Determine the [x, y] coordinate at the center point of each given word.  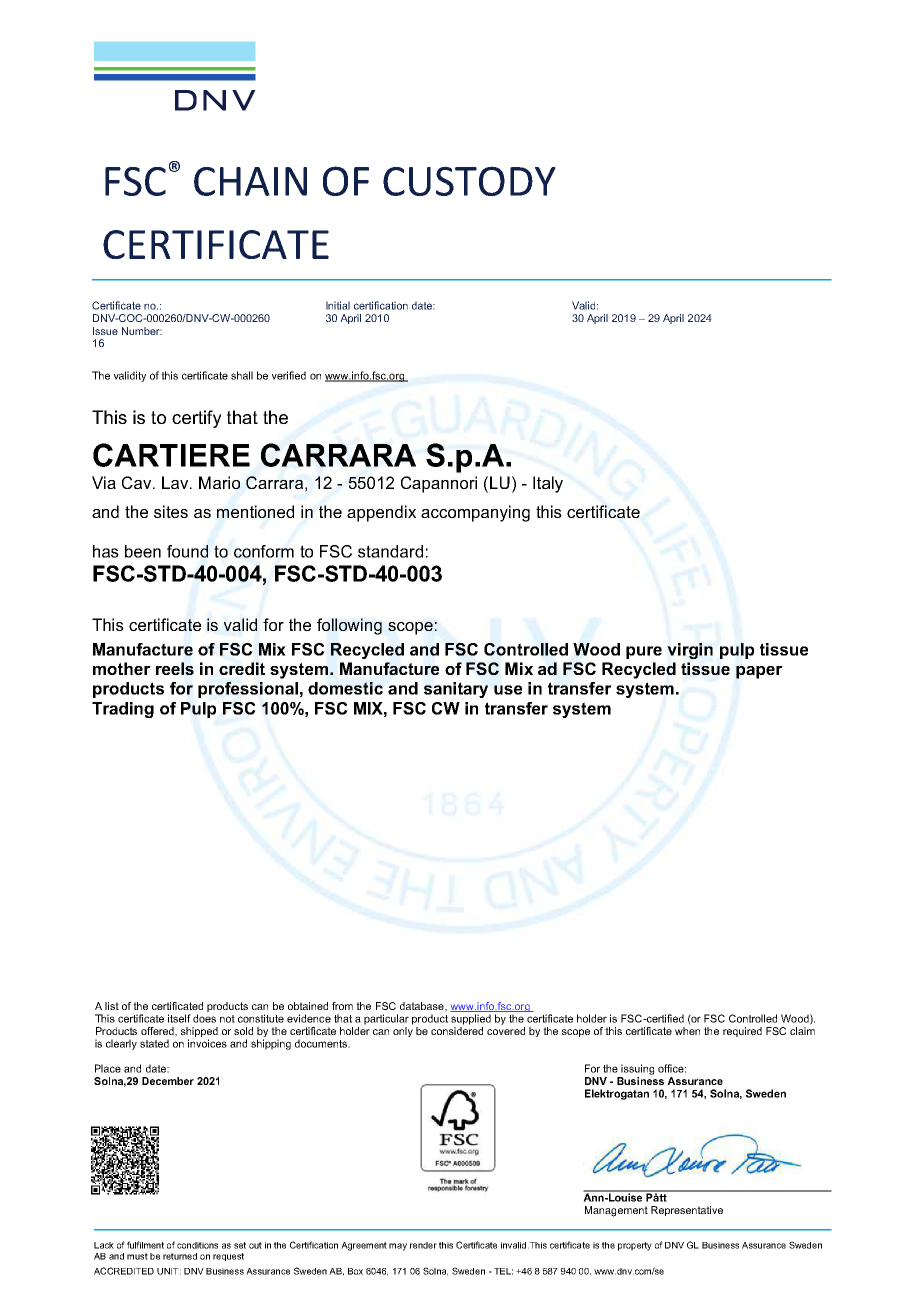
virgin [690, 651]
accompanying [475, 513]
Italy [548, 484]
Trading [123, 710]
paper [759, 672]
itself [179, 1018]
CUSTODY [469, 181]
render [423, 1245]
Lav [176, 482]
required [742, 1032]
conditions [197, 1245]
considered [457, 1031]
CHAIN [250, 181]
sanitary [456, 690]
